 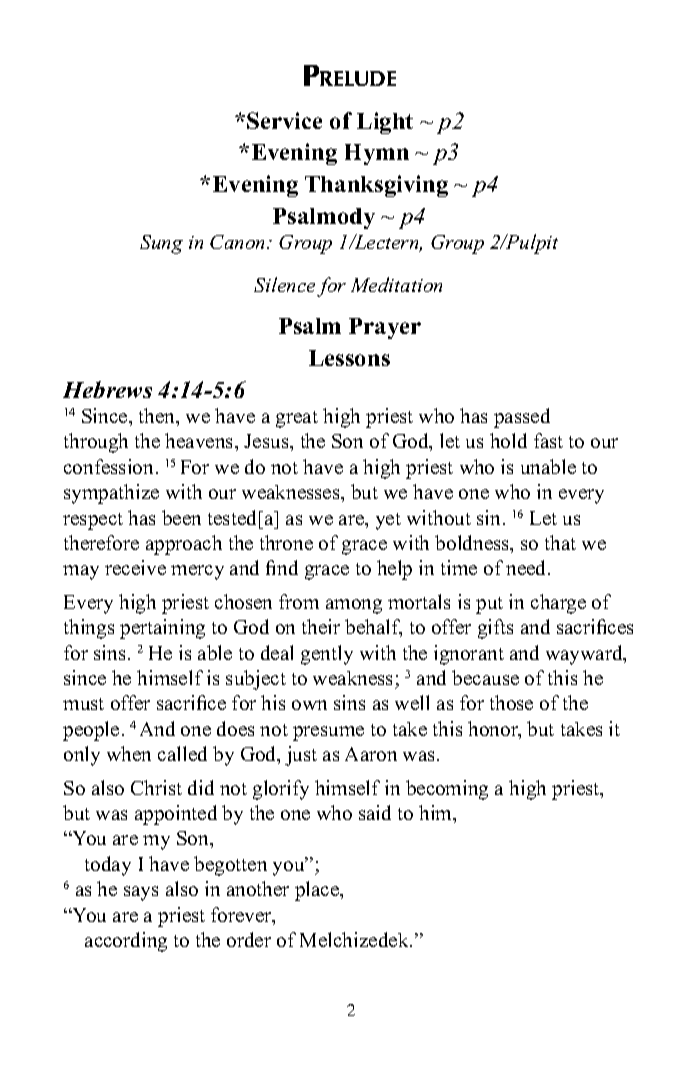 What do you see at coordinates (297, 419) in the image?
I see `great` at bounding box center [297, 419].
